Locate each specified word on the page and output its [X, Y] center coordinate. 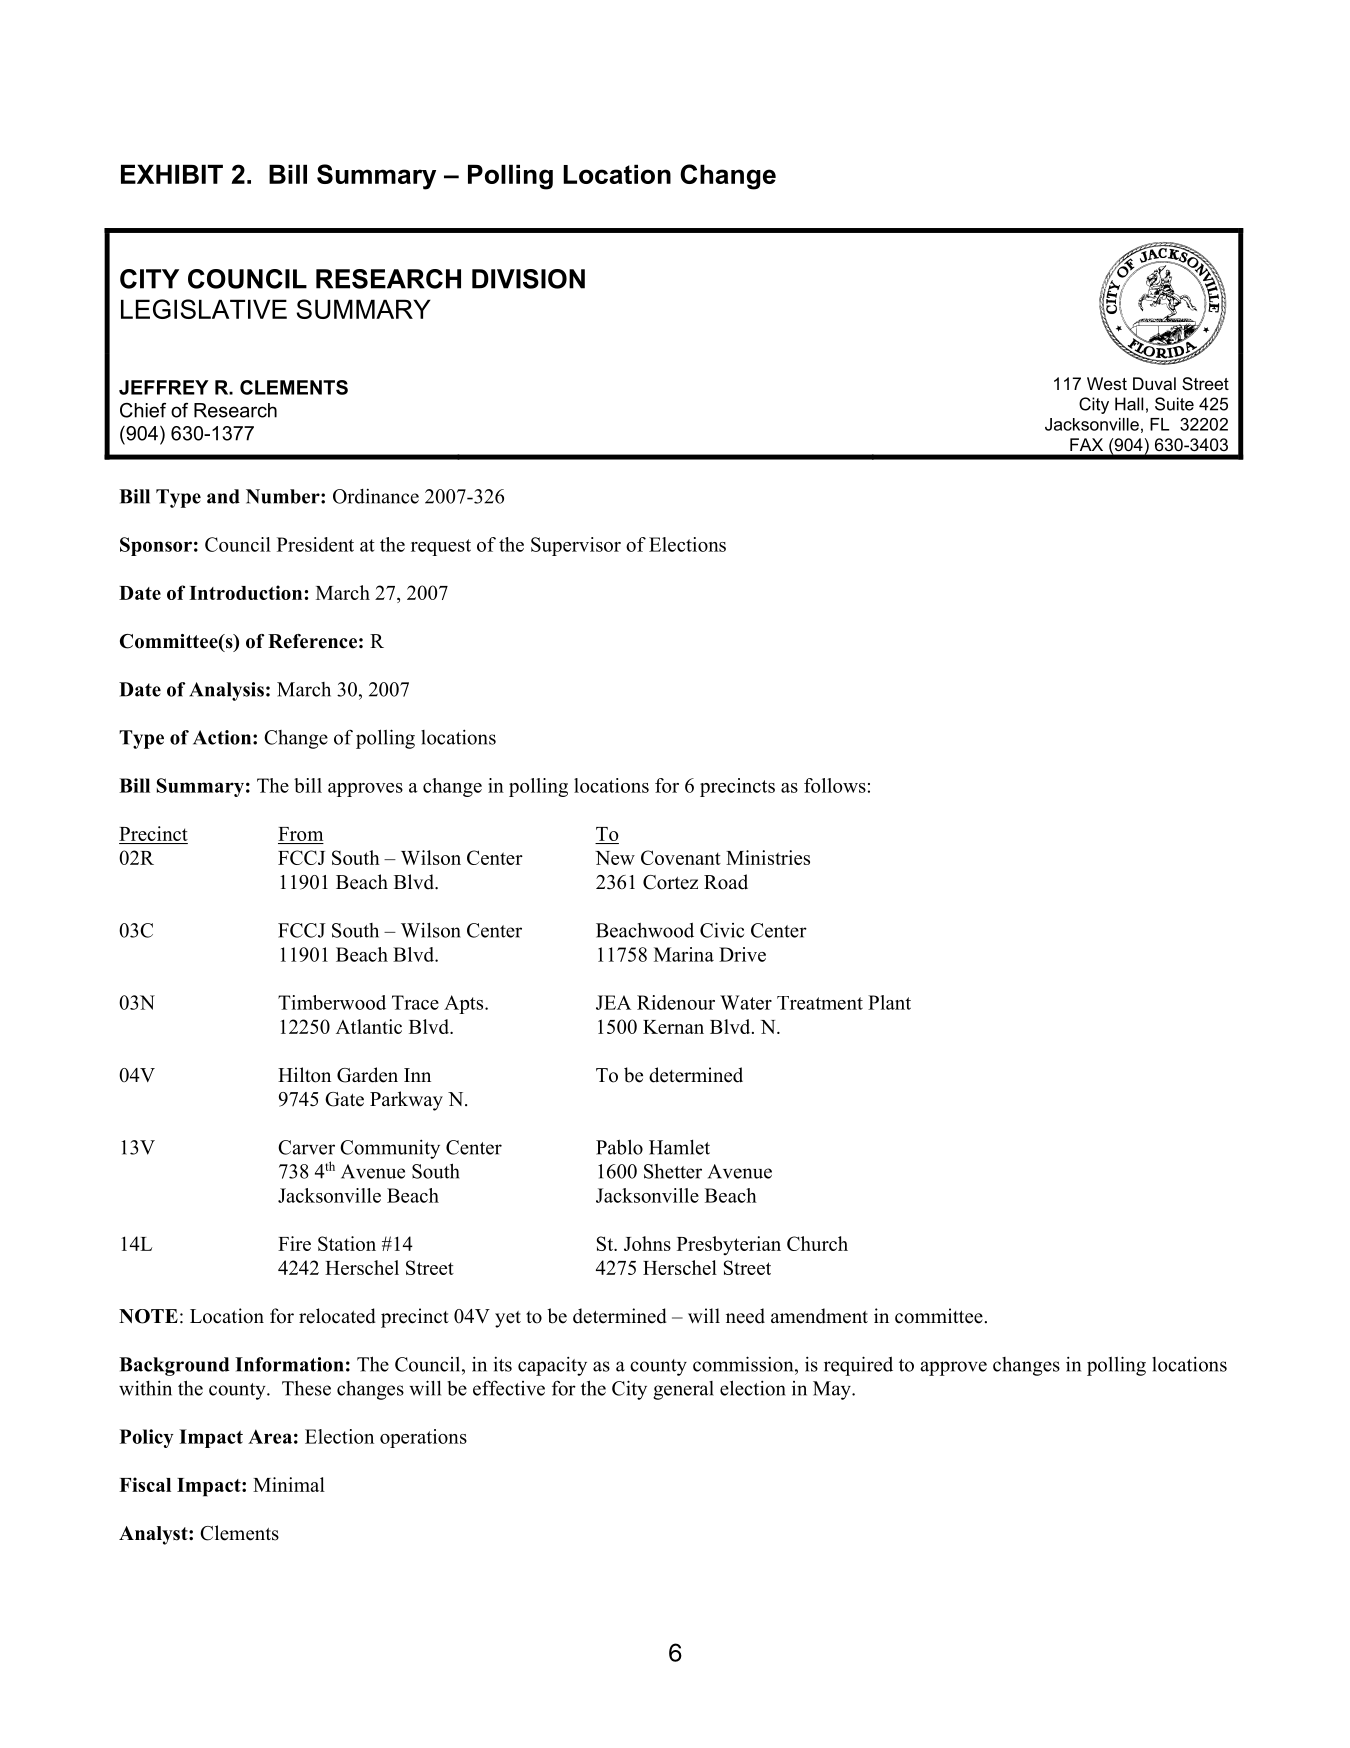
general [683, 1390]
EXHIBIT [172, 174]
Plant [889, 1002]
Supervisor [576, 546]
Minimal [289, 1484]
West [1107, 383]
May [833, 1390]
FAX [1086, 444]
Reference [312, 641]
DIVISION [528, 279]
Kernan [673, 1027]
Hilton [304, 1075]
